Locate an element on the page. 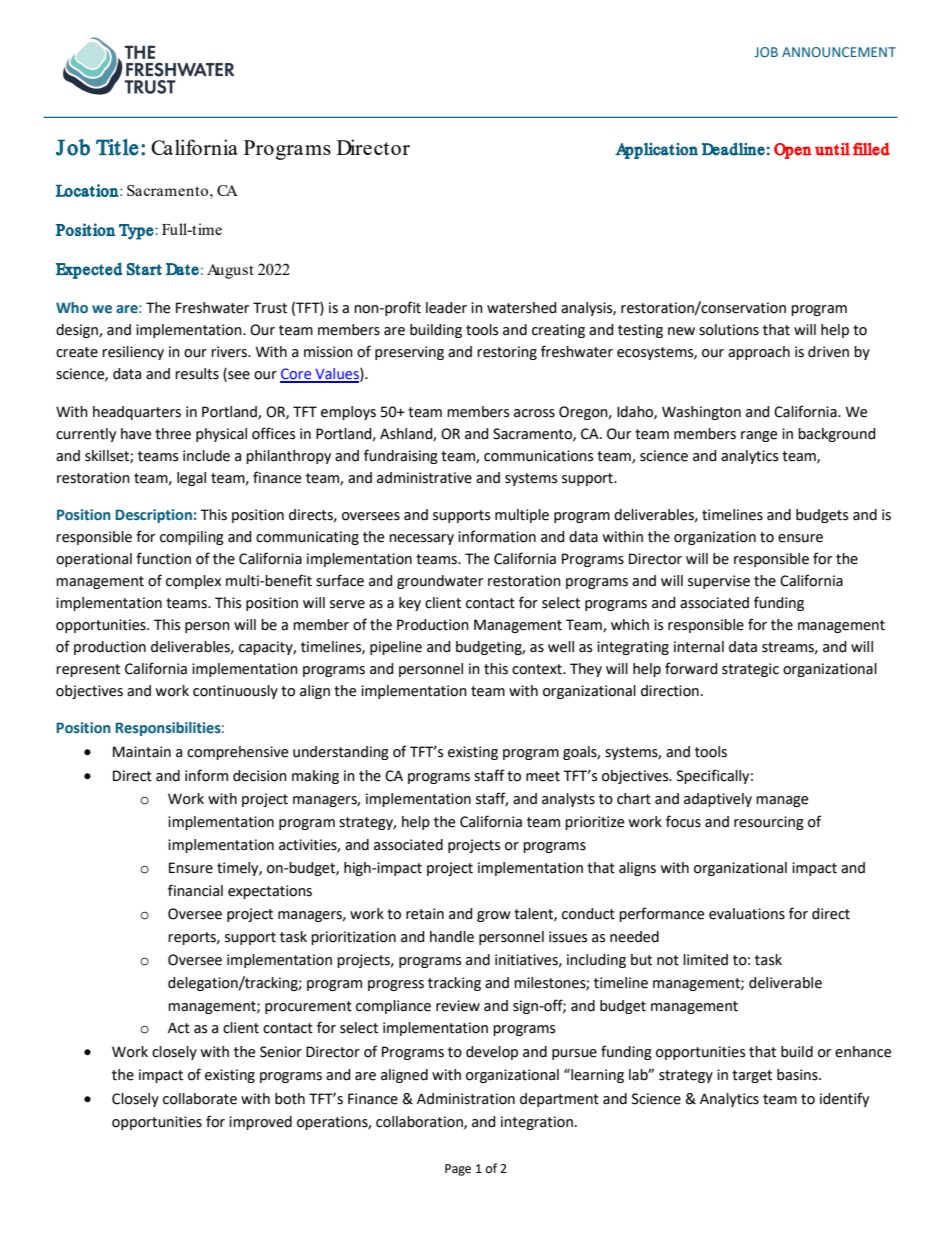 This document has height=1233, width=952. Deadline is located at coordinates (733, 149).
